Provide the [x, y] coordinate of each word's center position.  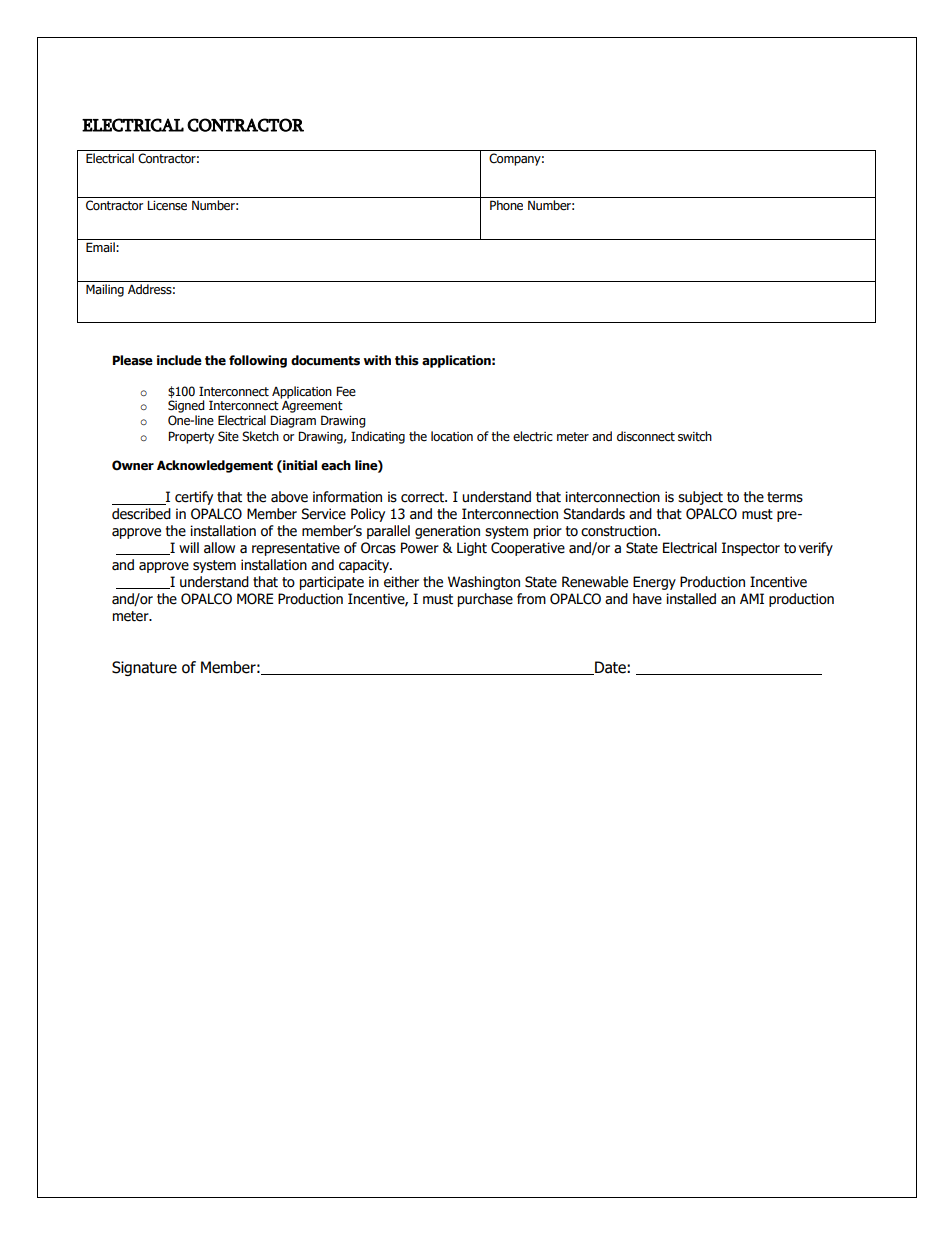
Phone [506, 205]
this [407, 360]
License [167, 206]
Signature [144, 668]
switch [695, 436]
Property [191, 437]
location [452, 436]
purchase [485, 600]
